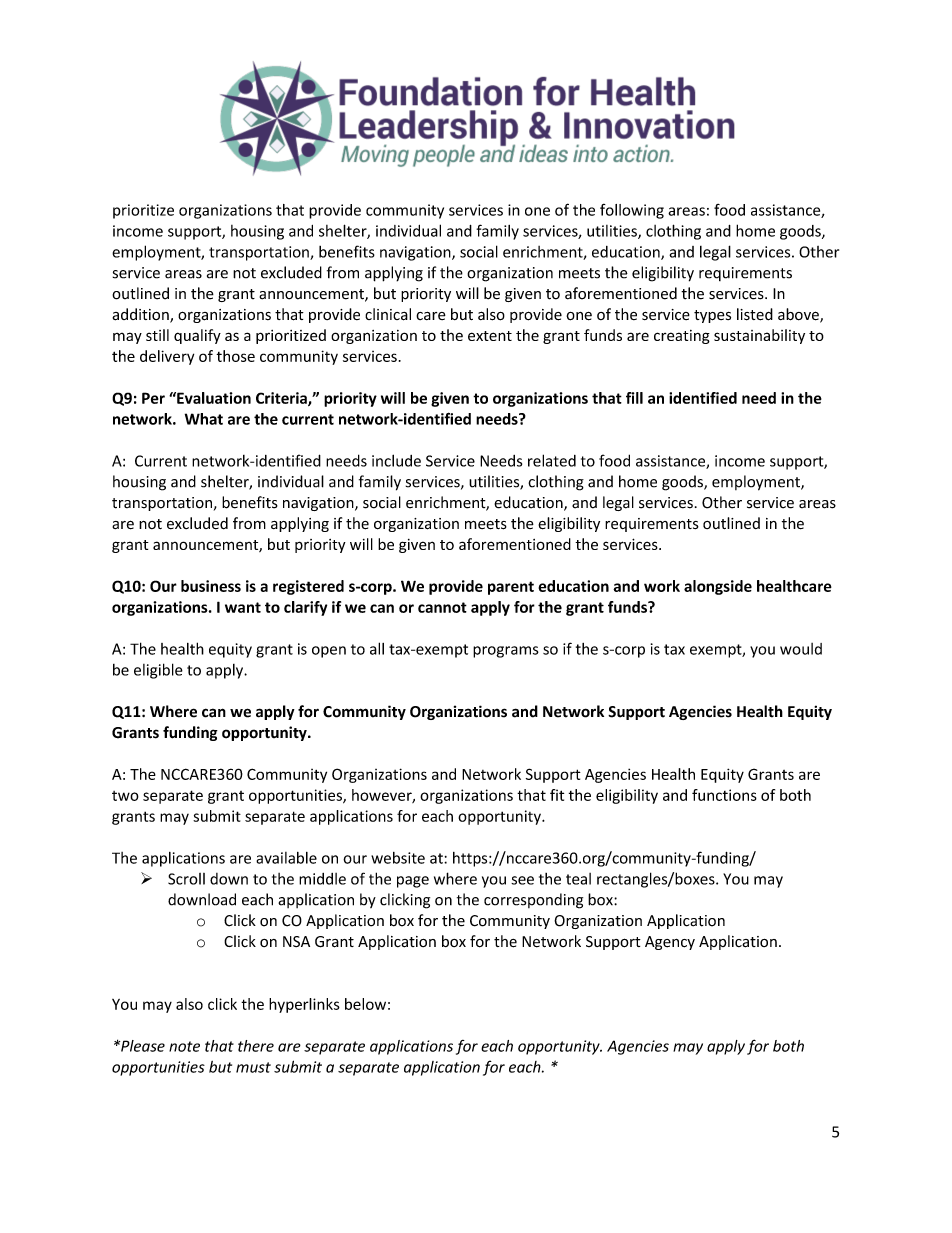 The height and width of the screenshot is (1233, 952). Describe the element at coordinates (304, 1005) in the screenshot. I see `hyperlinks` at that location.
